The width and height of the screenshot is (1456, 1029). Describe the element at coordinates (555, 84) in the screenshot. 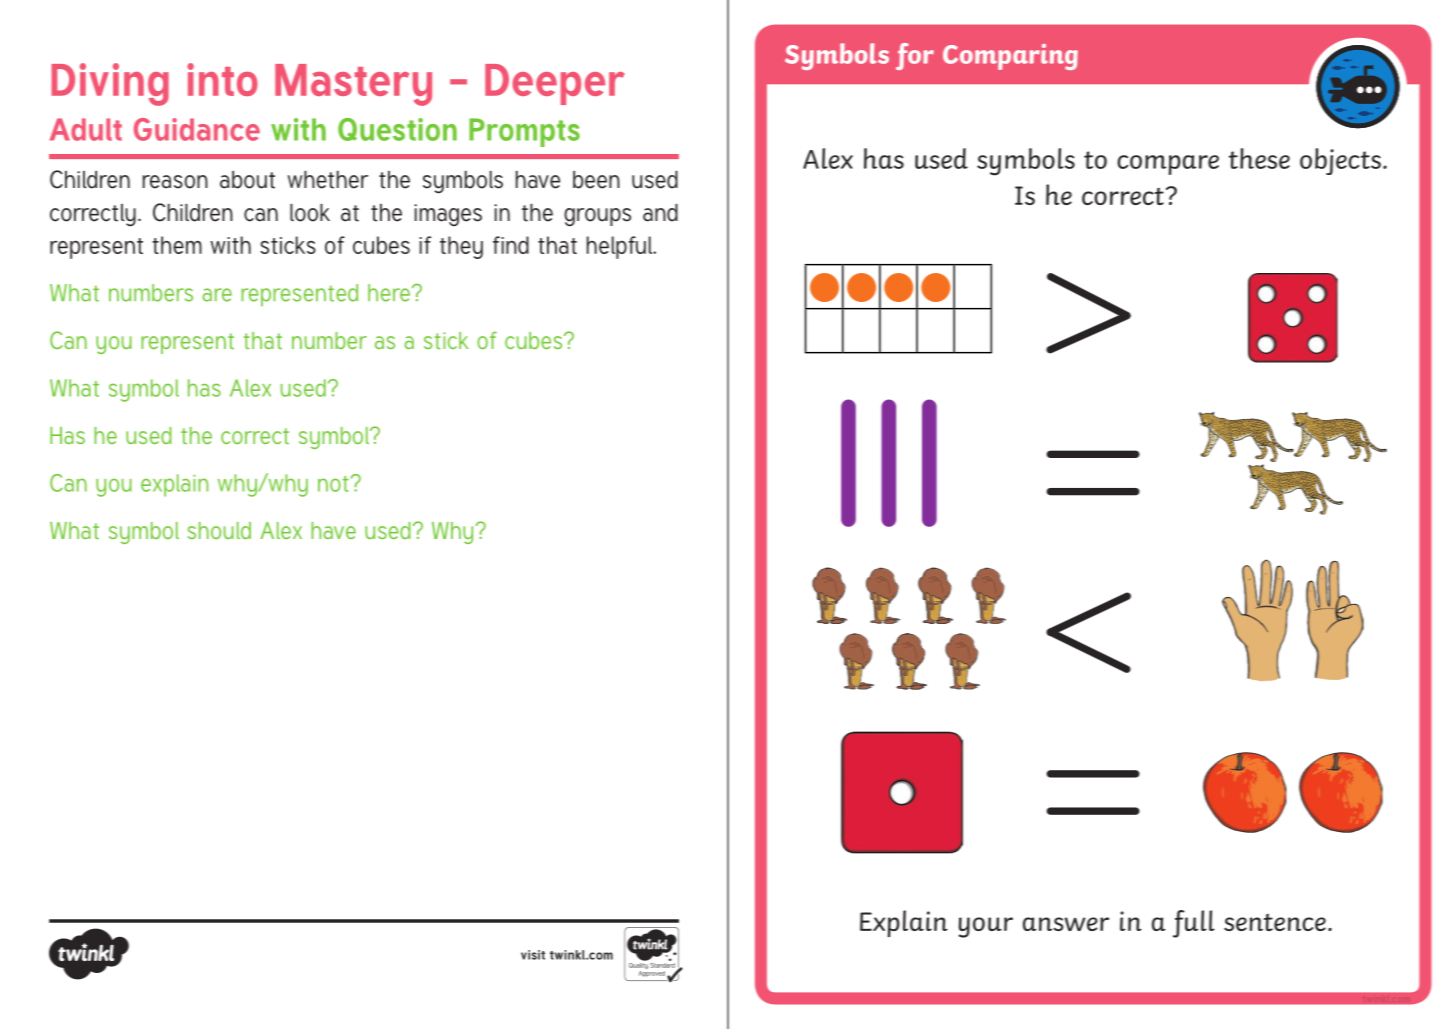

I see `Deeper` at that location.
